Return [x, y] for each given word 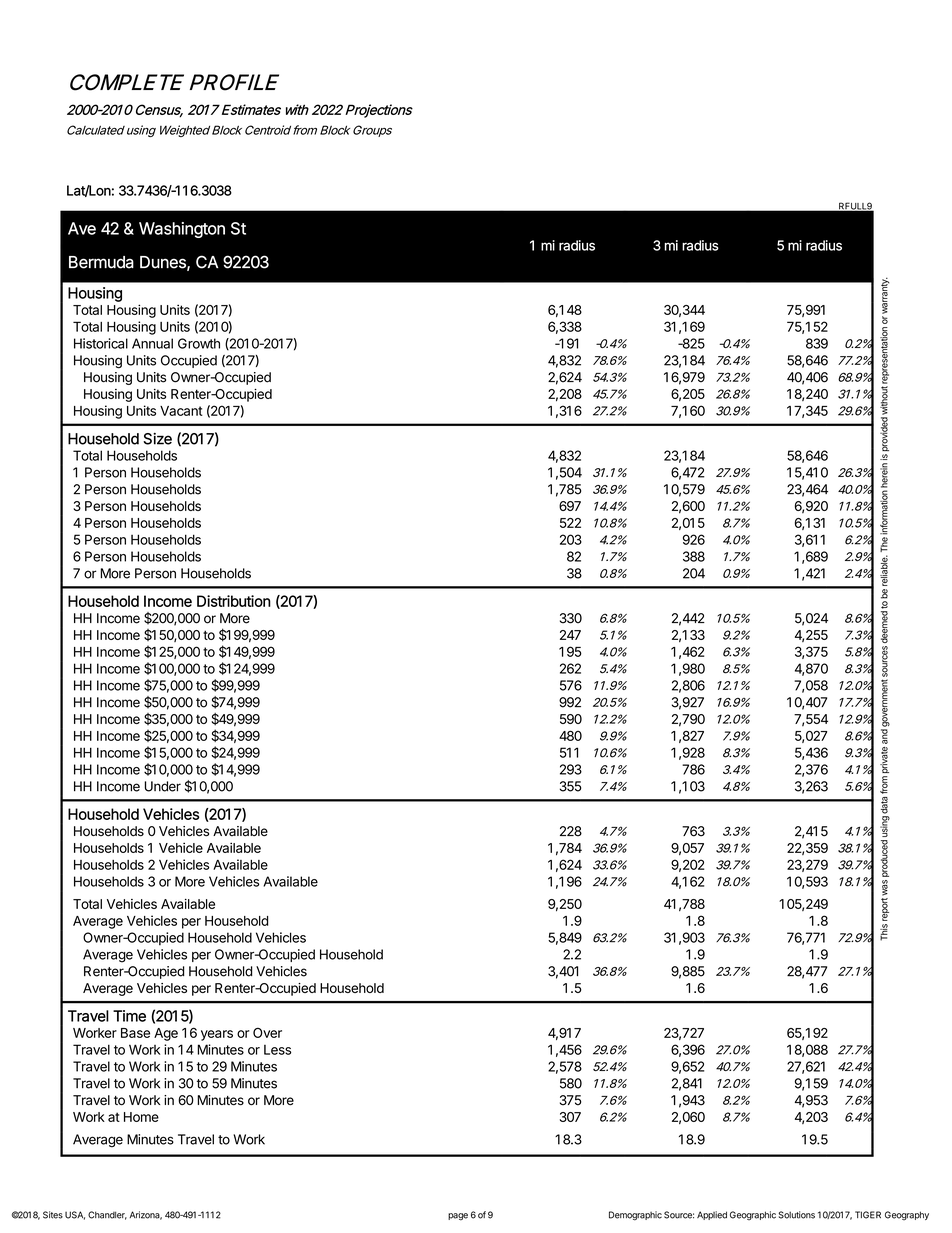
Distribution [234, 601]
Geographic [753, 1215]
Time [129, 1016]
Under [163, 786]
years [217, 1035]
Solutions [797, 1215]
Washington [182, 230]
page [458, 1217]
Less [277, 1050]
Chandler [107, 1215]
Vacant [181, 411]
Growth [199, 343]
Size [157, 439]
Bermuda [101, 262]
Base [135, 1033]
